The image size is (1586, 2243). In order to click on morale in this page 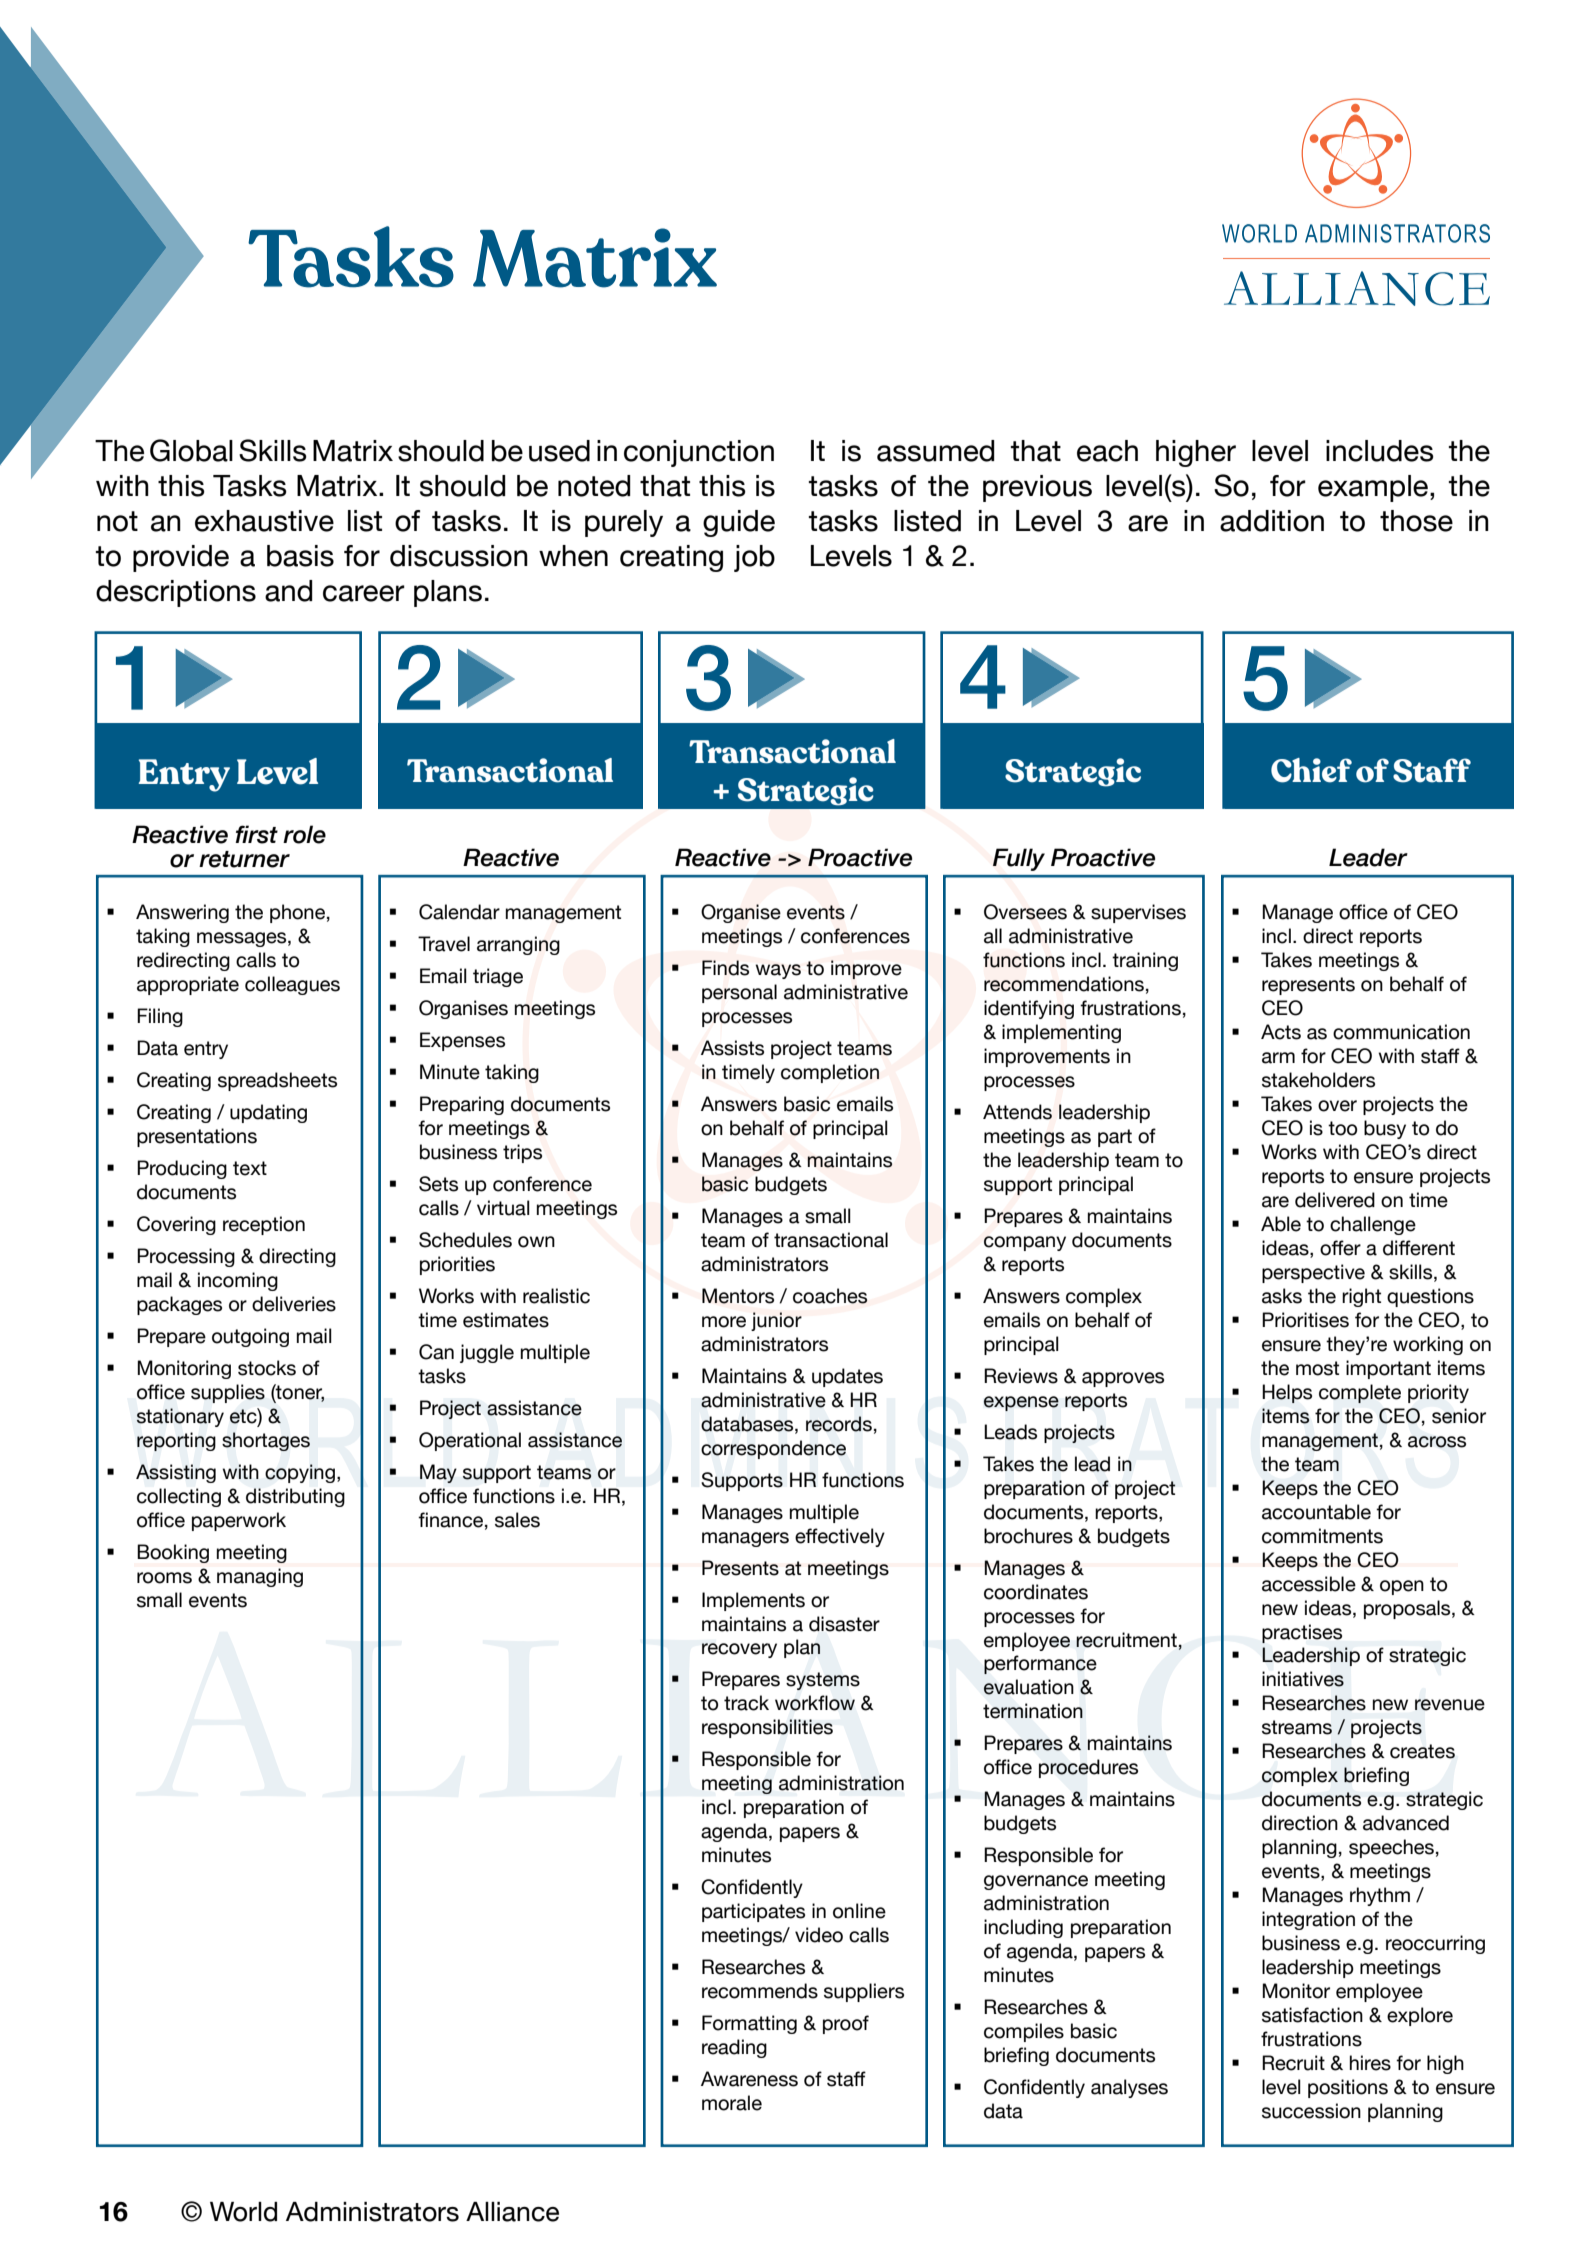, I will do `click(732, 2103)`.
